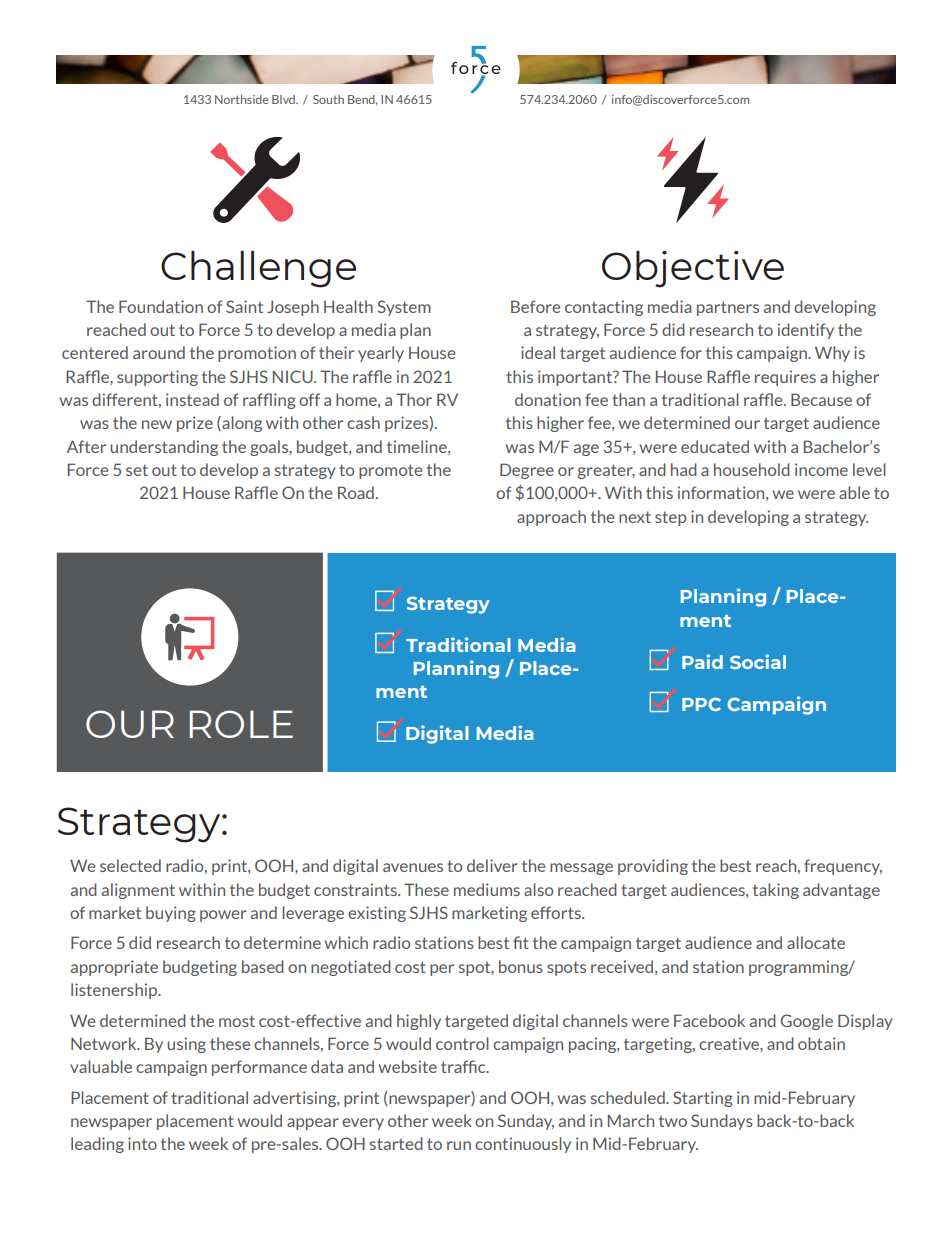  Describe the element at coordinates (843, 867) in the screenshot. I see `frequency` at that location.
